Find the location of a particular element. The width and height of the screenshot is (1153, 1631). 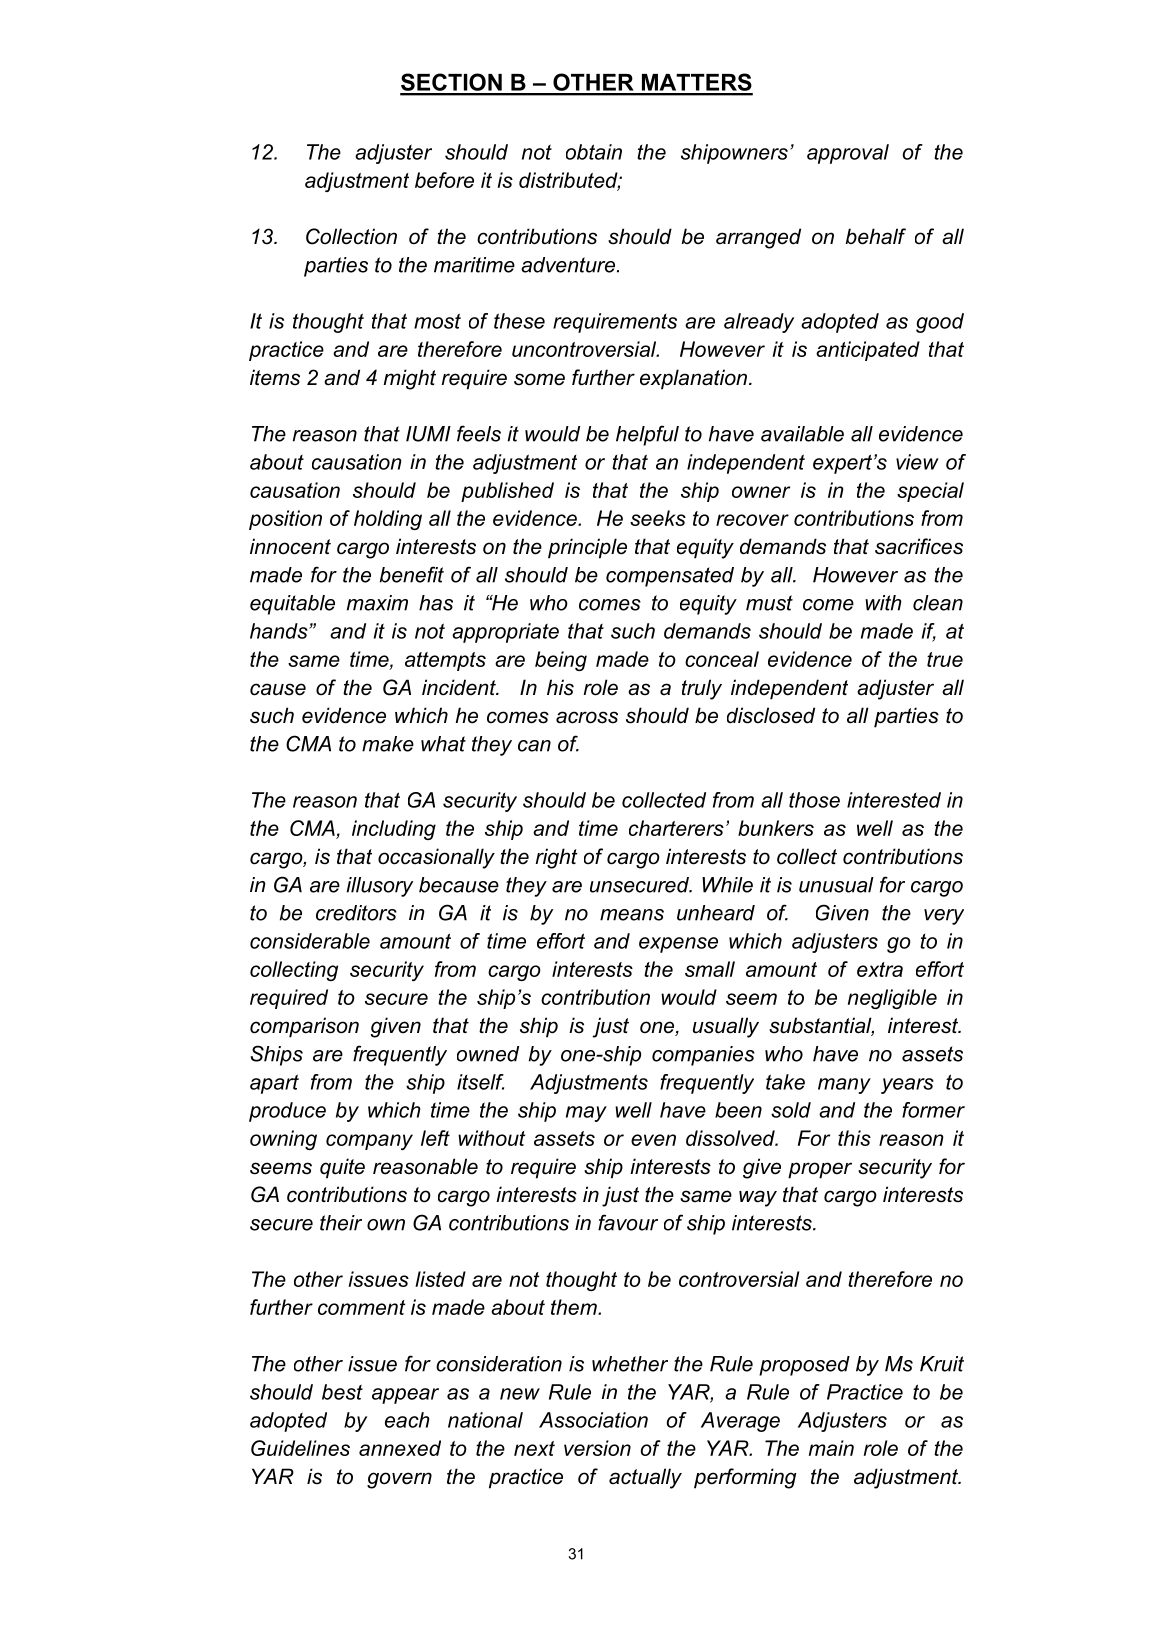

main is located at coordinates (831, 1448).
